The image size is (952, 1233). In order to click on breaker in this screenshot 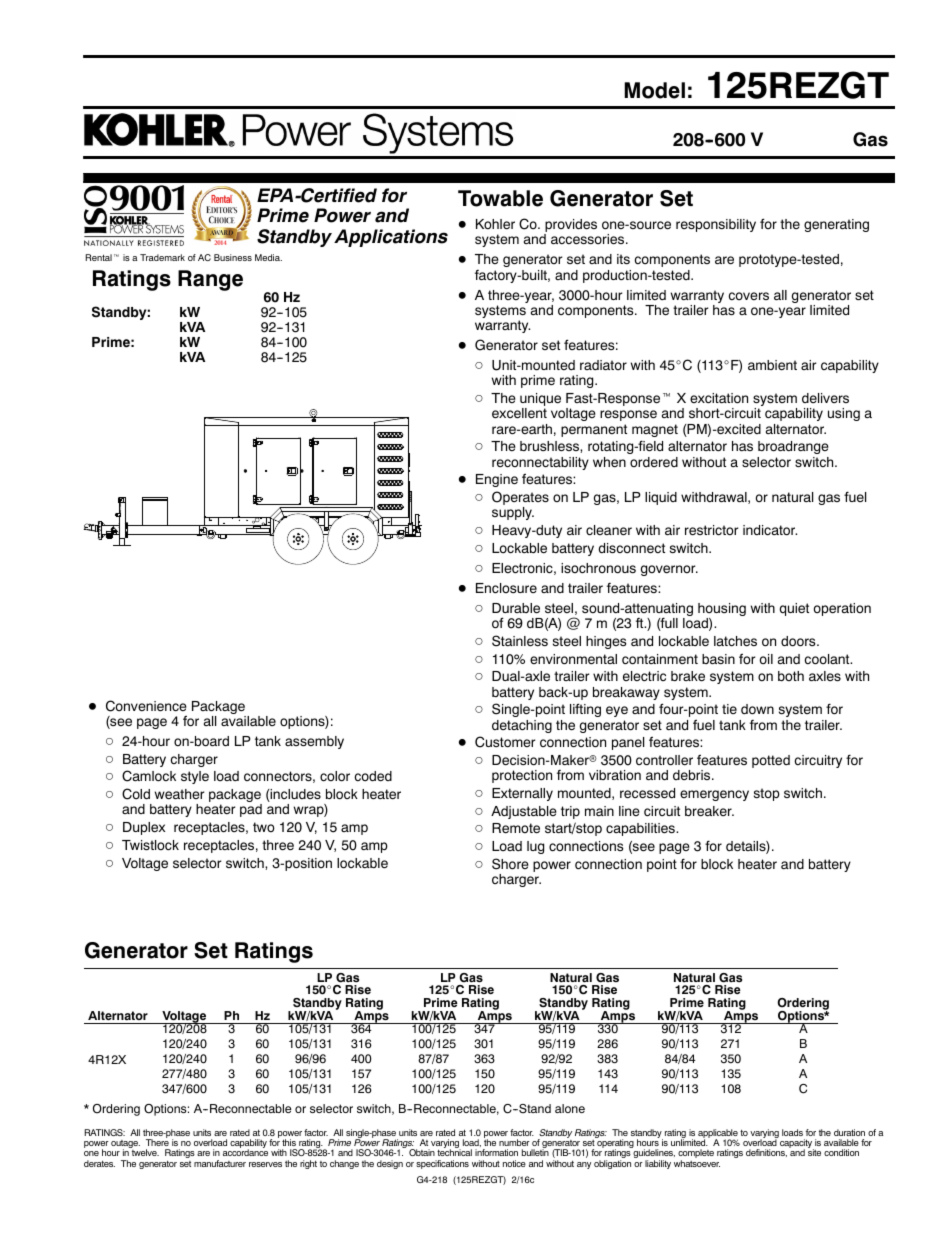, I will do `click(709, 811)`.
